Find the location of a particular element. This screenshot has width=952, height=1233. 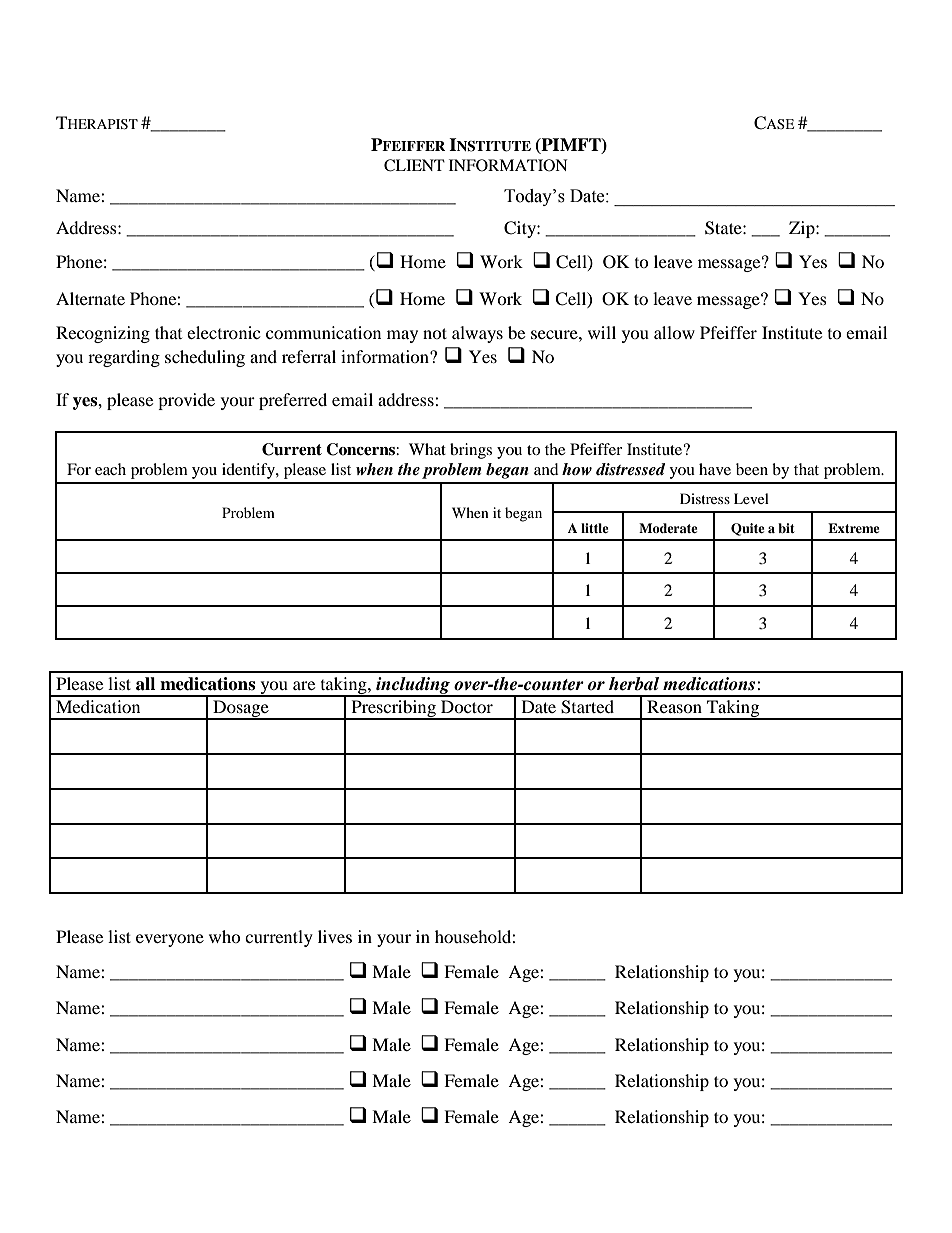

Zip is located at coordinates (803, 229).
